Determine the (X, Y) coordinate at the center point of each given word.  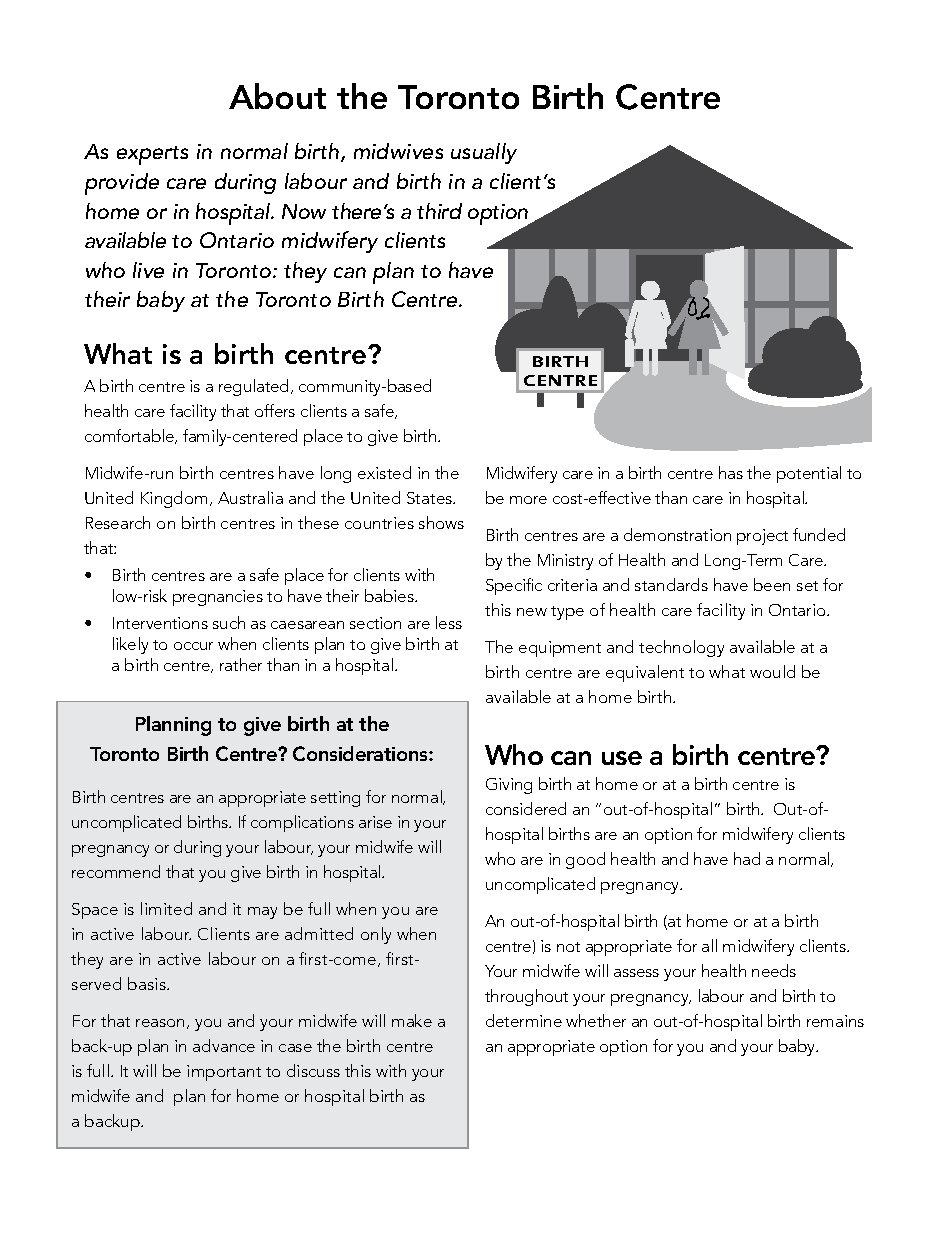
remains (835, 1021)
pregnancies (218, 598)
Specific (514, 586)
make (412, 1020)
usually (484, 153)
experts (152, 155)
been (772, 584)
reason (160, 1023)
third (439, 211)
